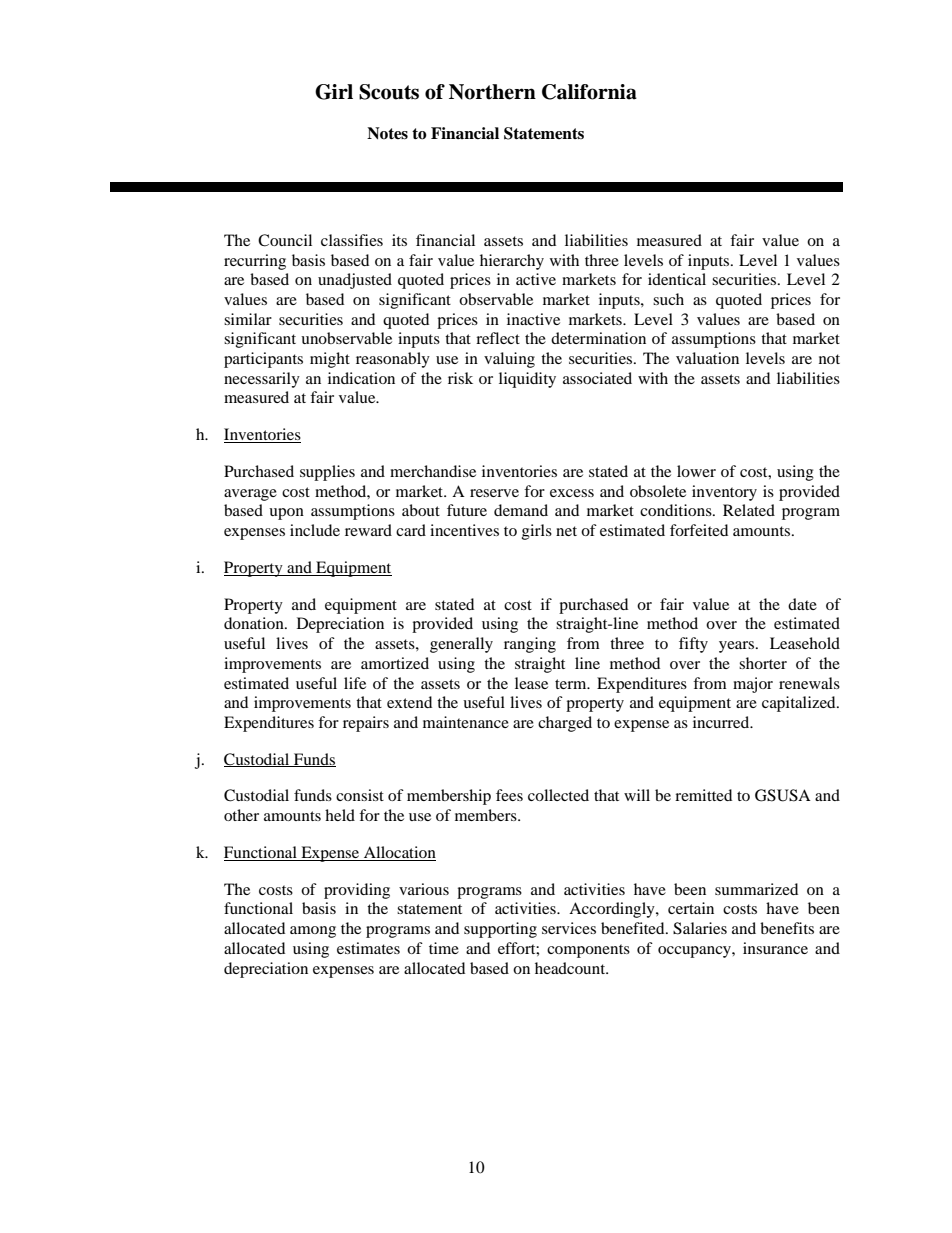 The image size is (952, 1233). What do you see at coordinates (500, 930) in the screenshot?
I see `supporting` at bounding box center [500, 930].
